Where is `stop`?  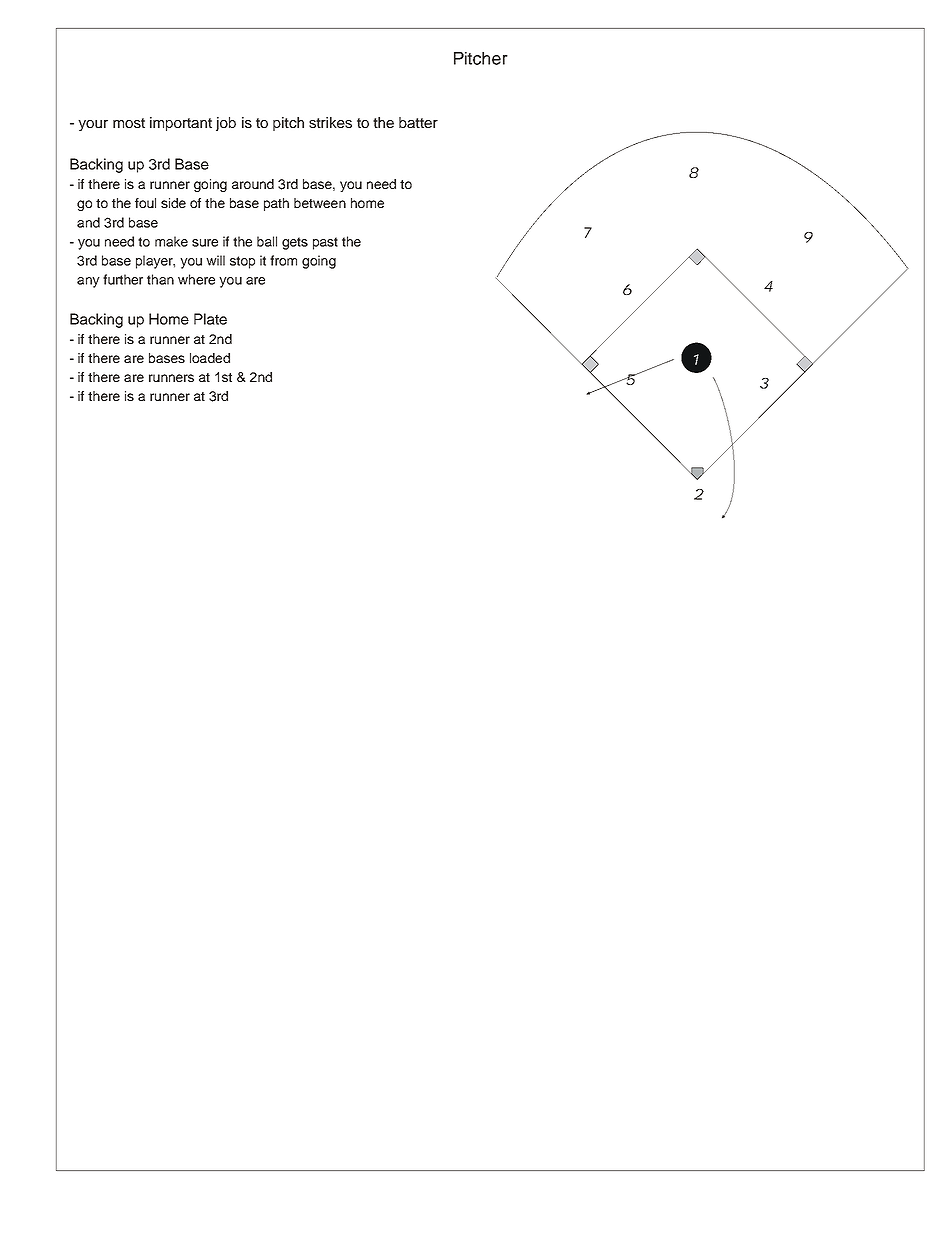 stop is located at coordinates (242, 262).
